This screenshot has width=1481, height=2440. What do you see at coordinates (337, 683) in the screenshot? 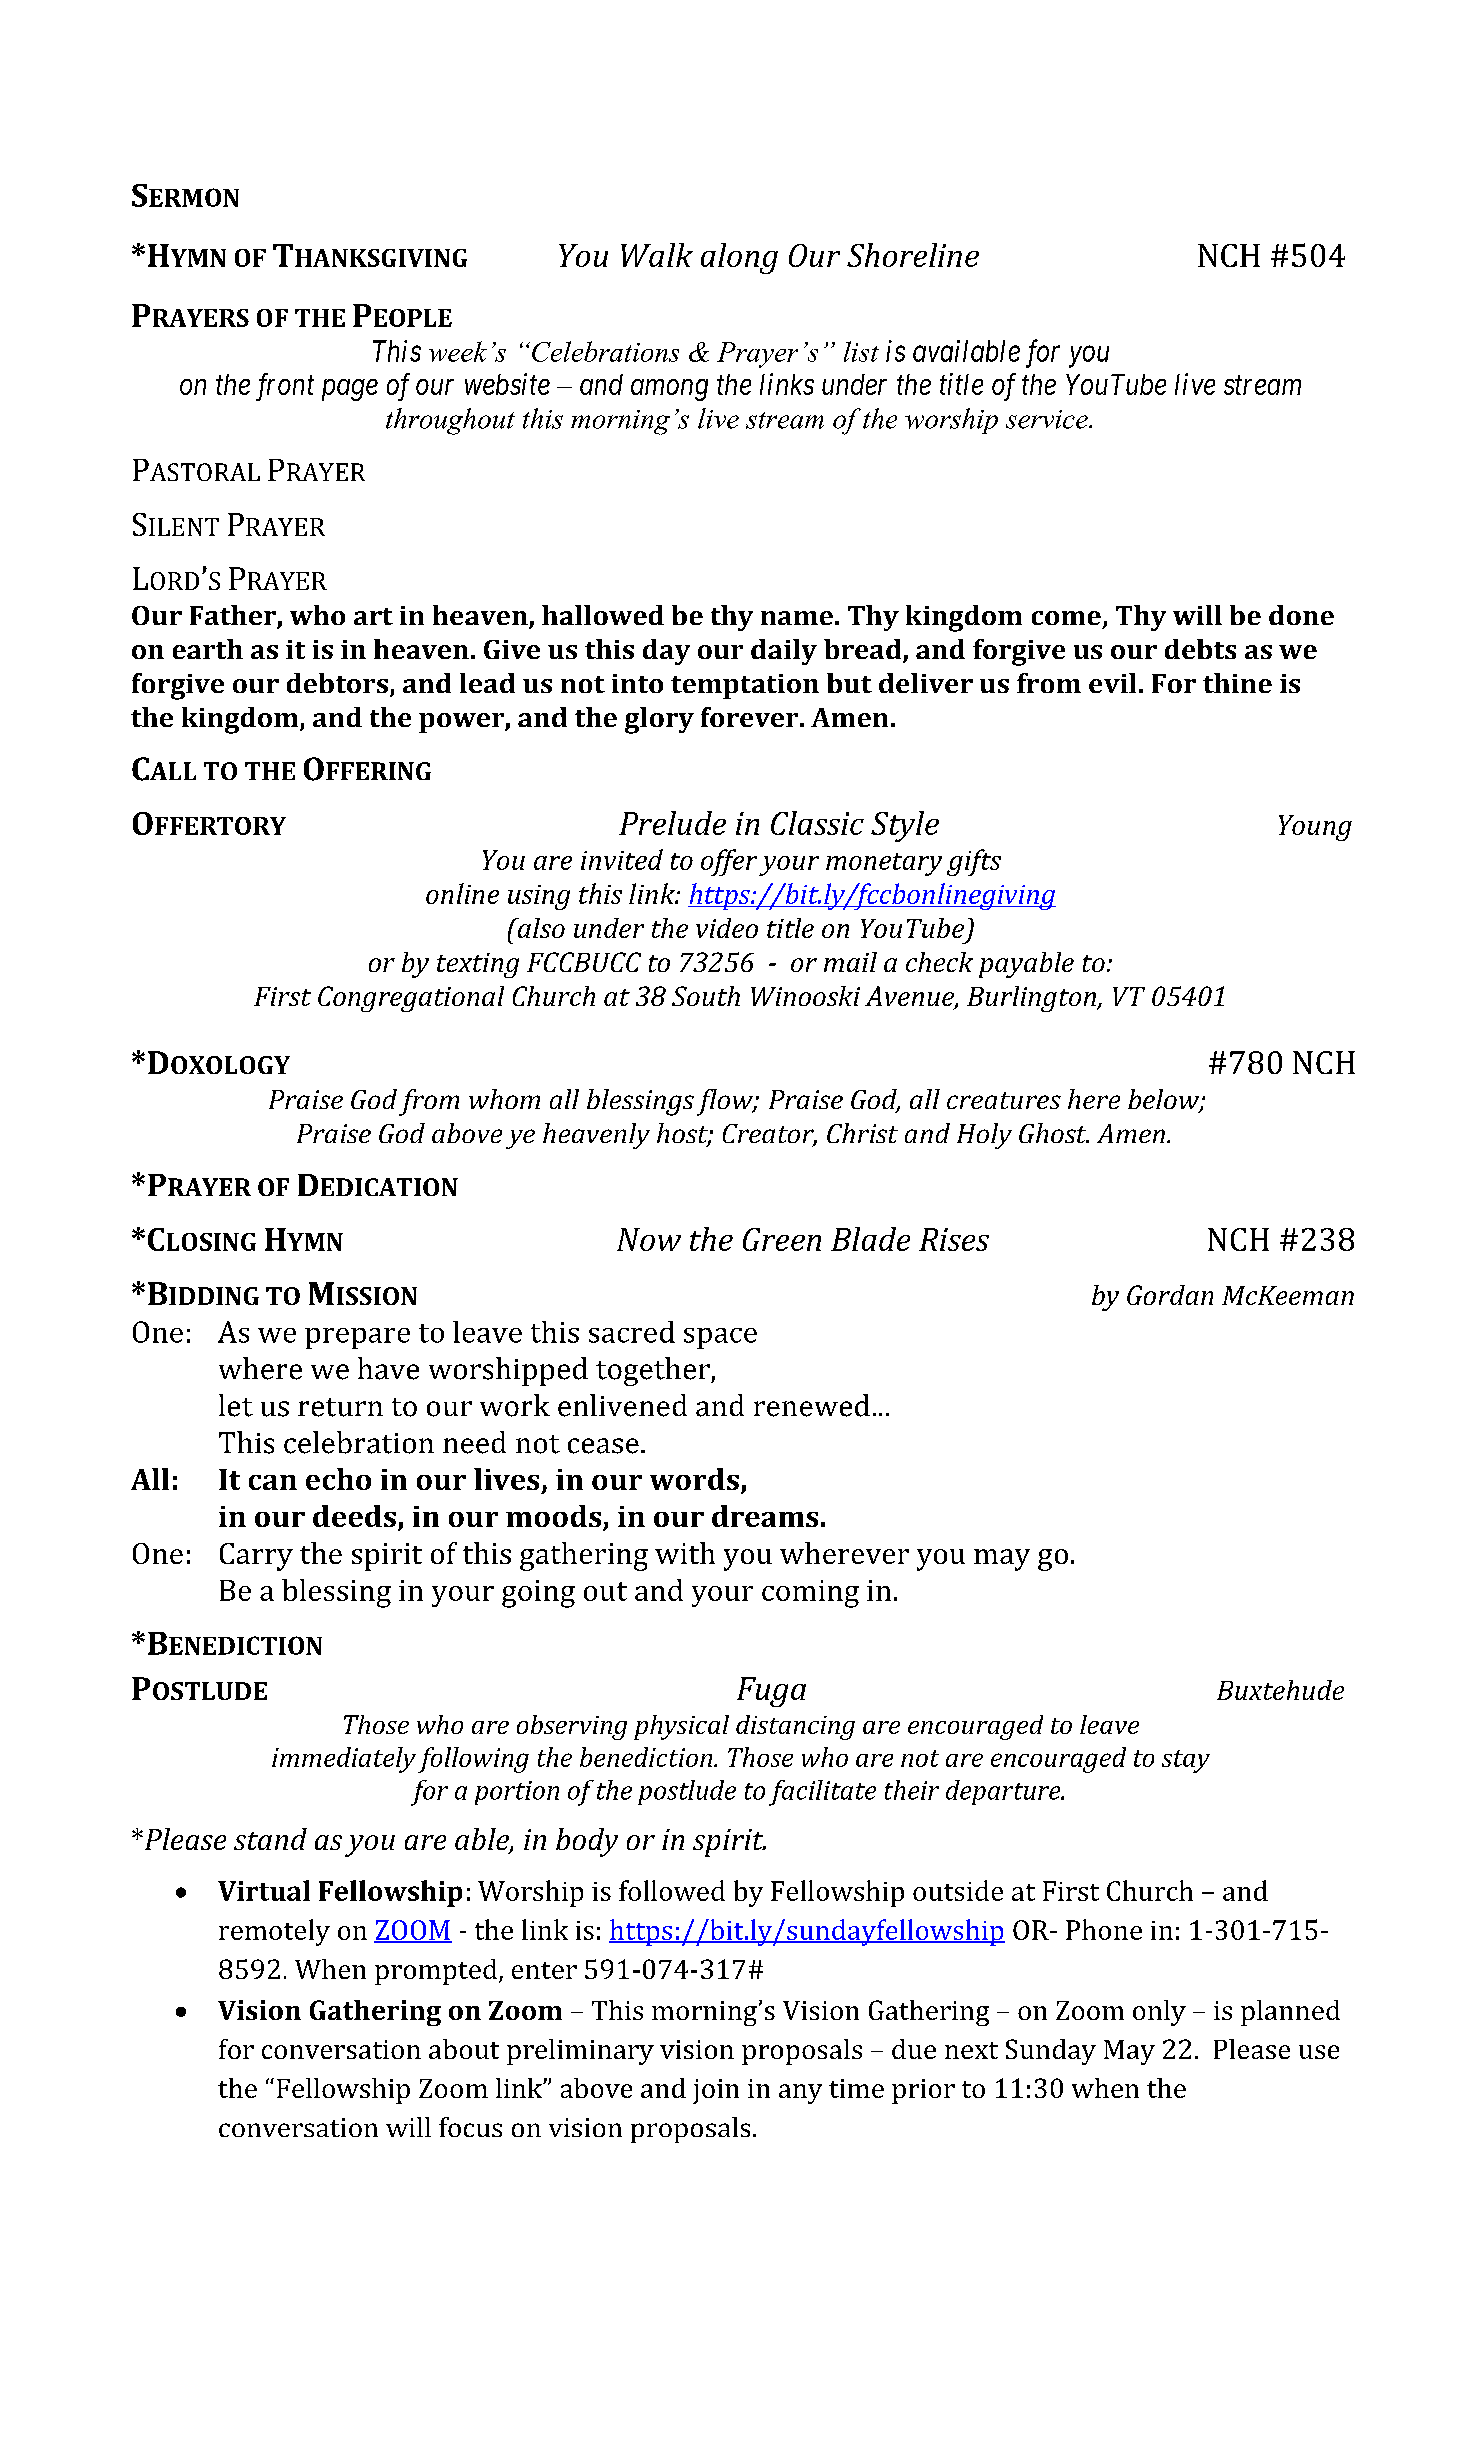
I see `debtors` at bounding box center [337, 683].
